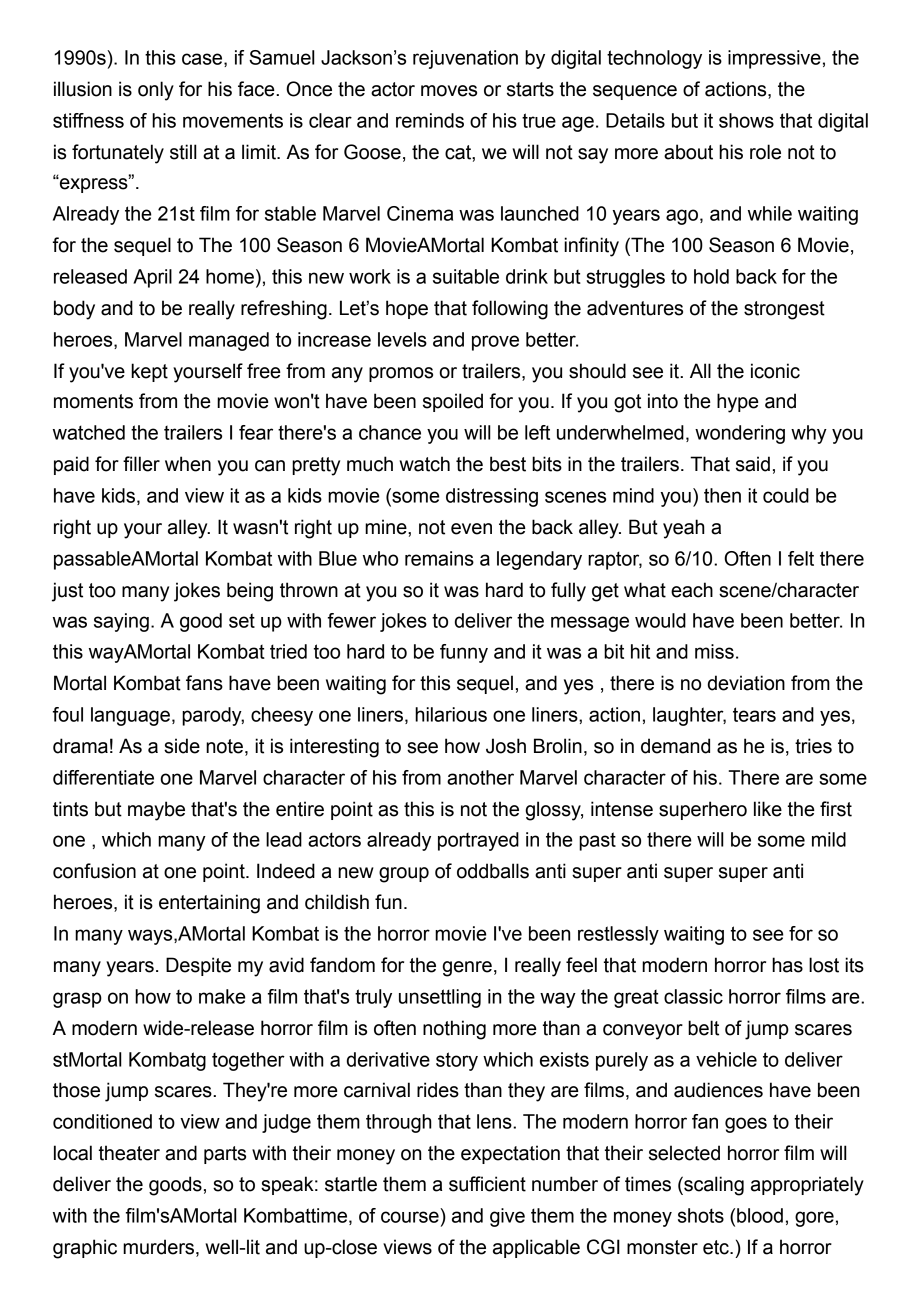 Image resolution: width=924 pixels, height=1308 pixels. I want to click on saying, so click(121, 622).
